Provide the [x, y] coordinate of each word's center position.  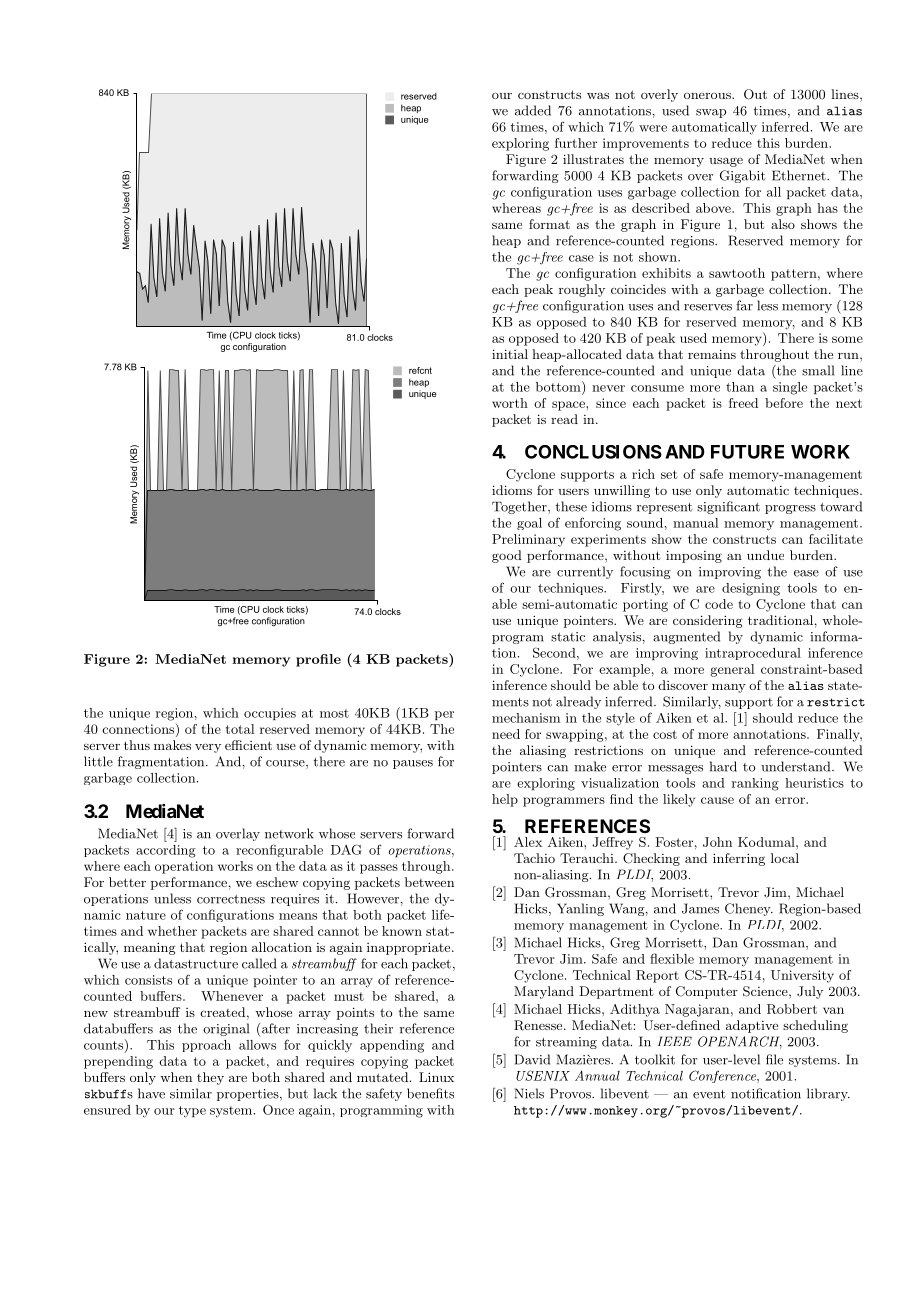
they [210, 1078]
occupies [270, 714]
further [576, 143]
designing [751, 589]
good [507, 556]
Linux [436, 1077]
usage [726, 162]
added [533, 110]
